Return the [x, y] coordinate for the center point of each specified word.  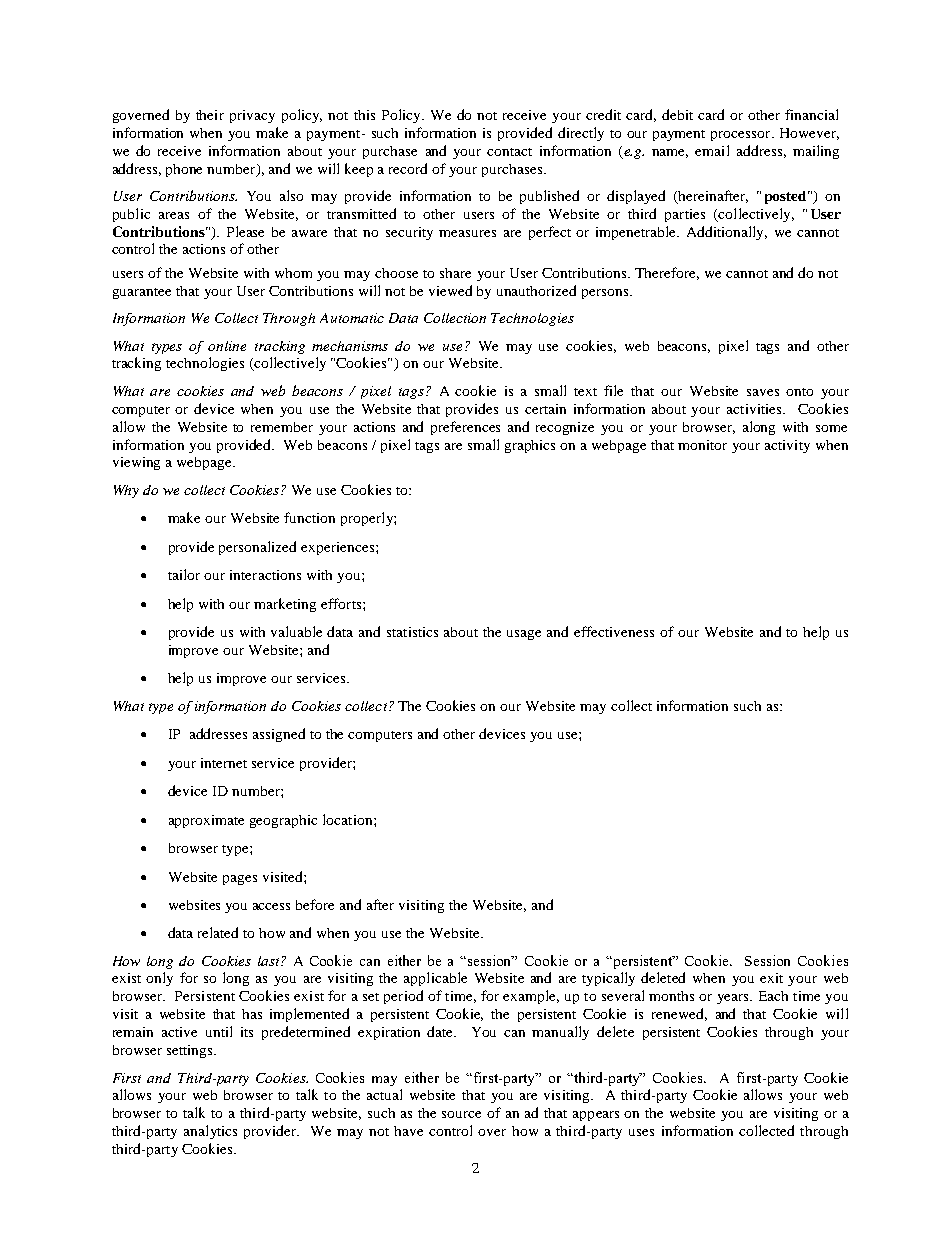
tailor [184, 574]
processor [742, 136]
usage [524, 635]
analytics [210, 1132]
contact [509, 152]
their [210, 115]
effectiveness [614, 631]
